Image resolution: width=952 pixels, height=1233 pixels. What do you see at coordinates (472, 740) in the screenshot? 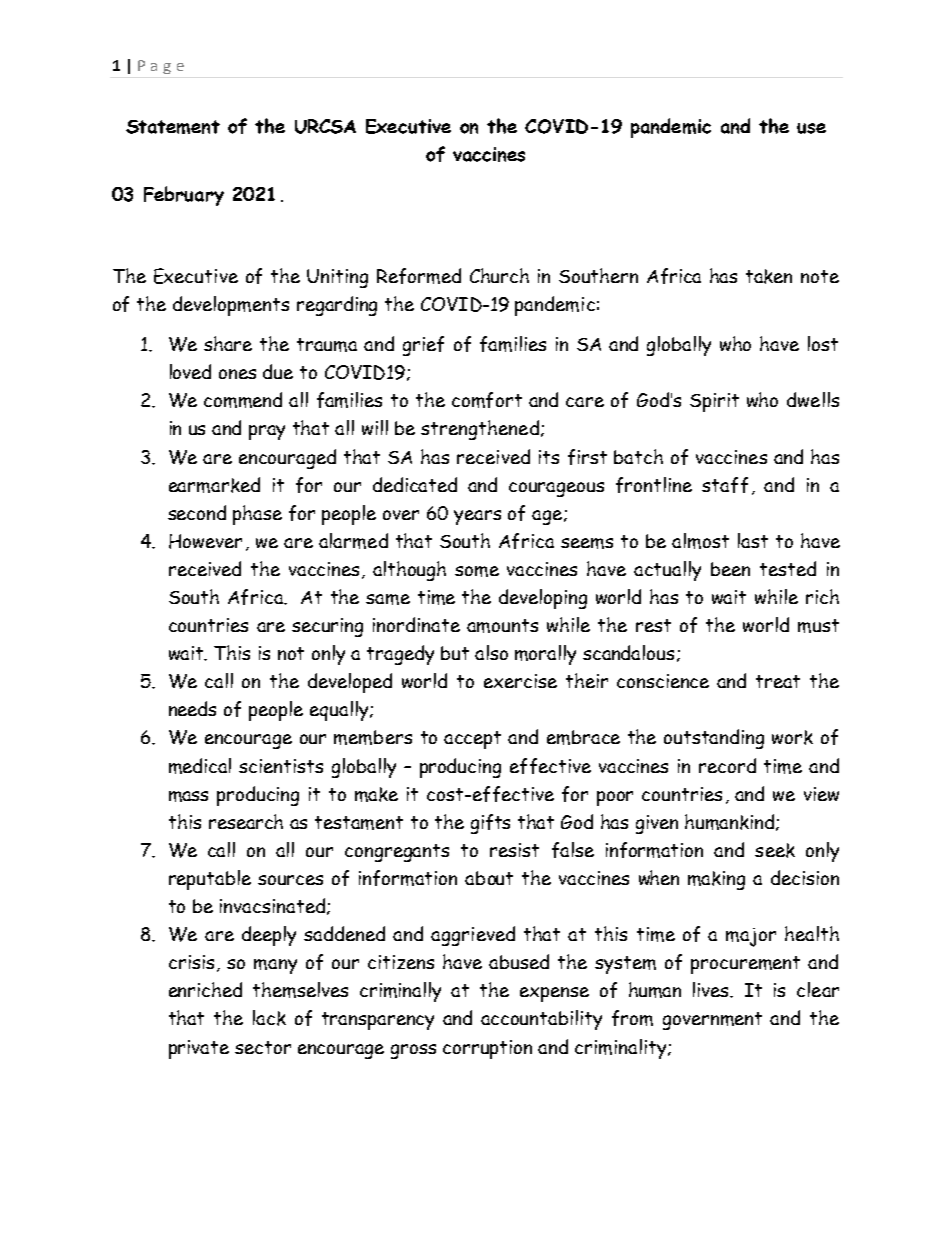
I see `accept` at bounding box center [472, 740].
